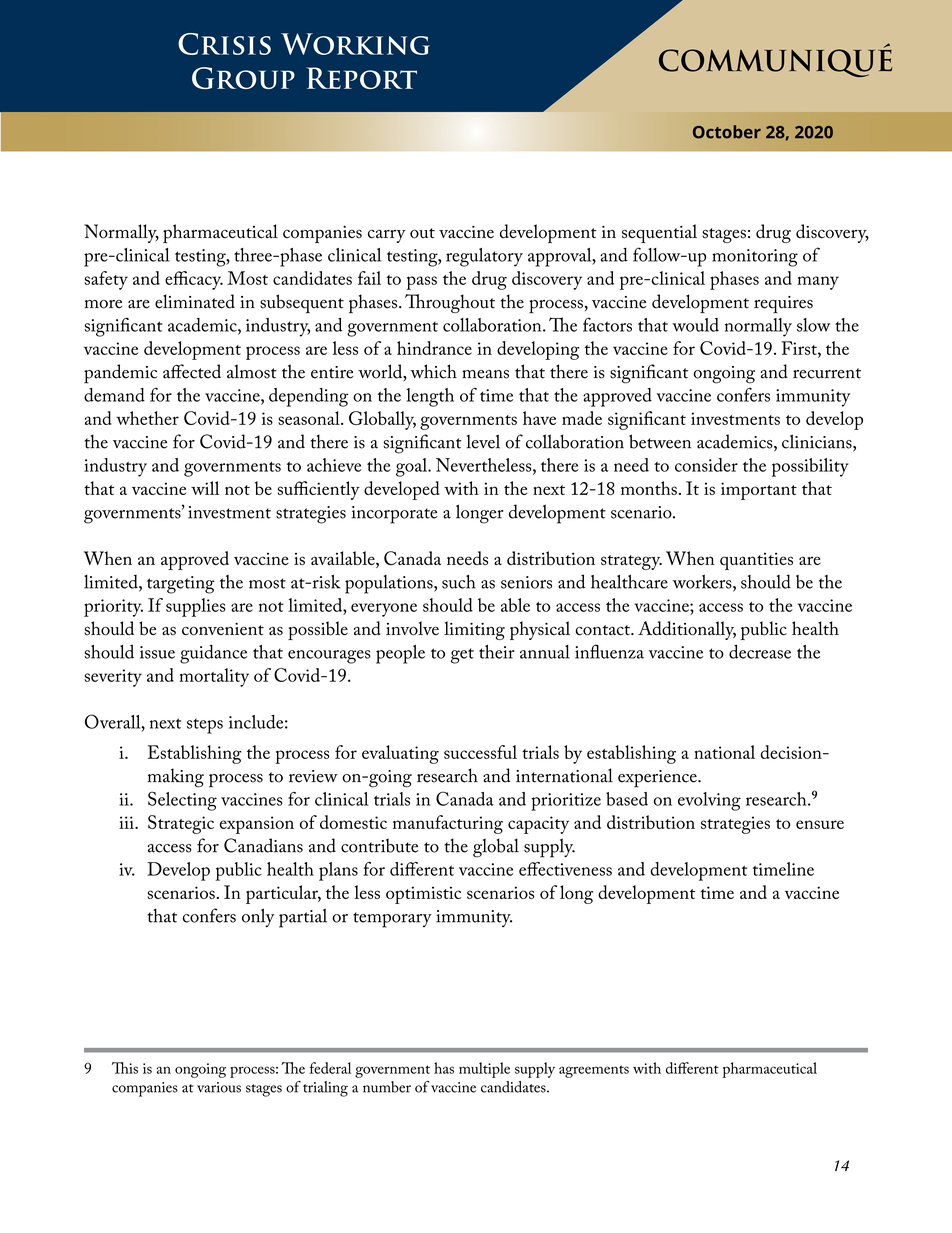 The height and width of the screenshot is (1233, 952). What do you see at coordinates (361, 78) in the screenshot?
I see `Report` at bounding box center [361, 78].
